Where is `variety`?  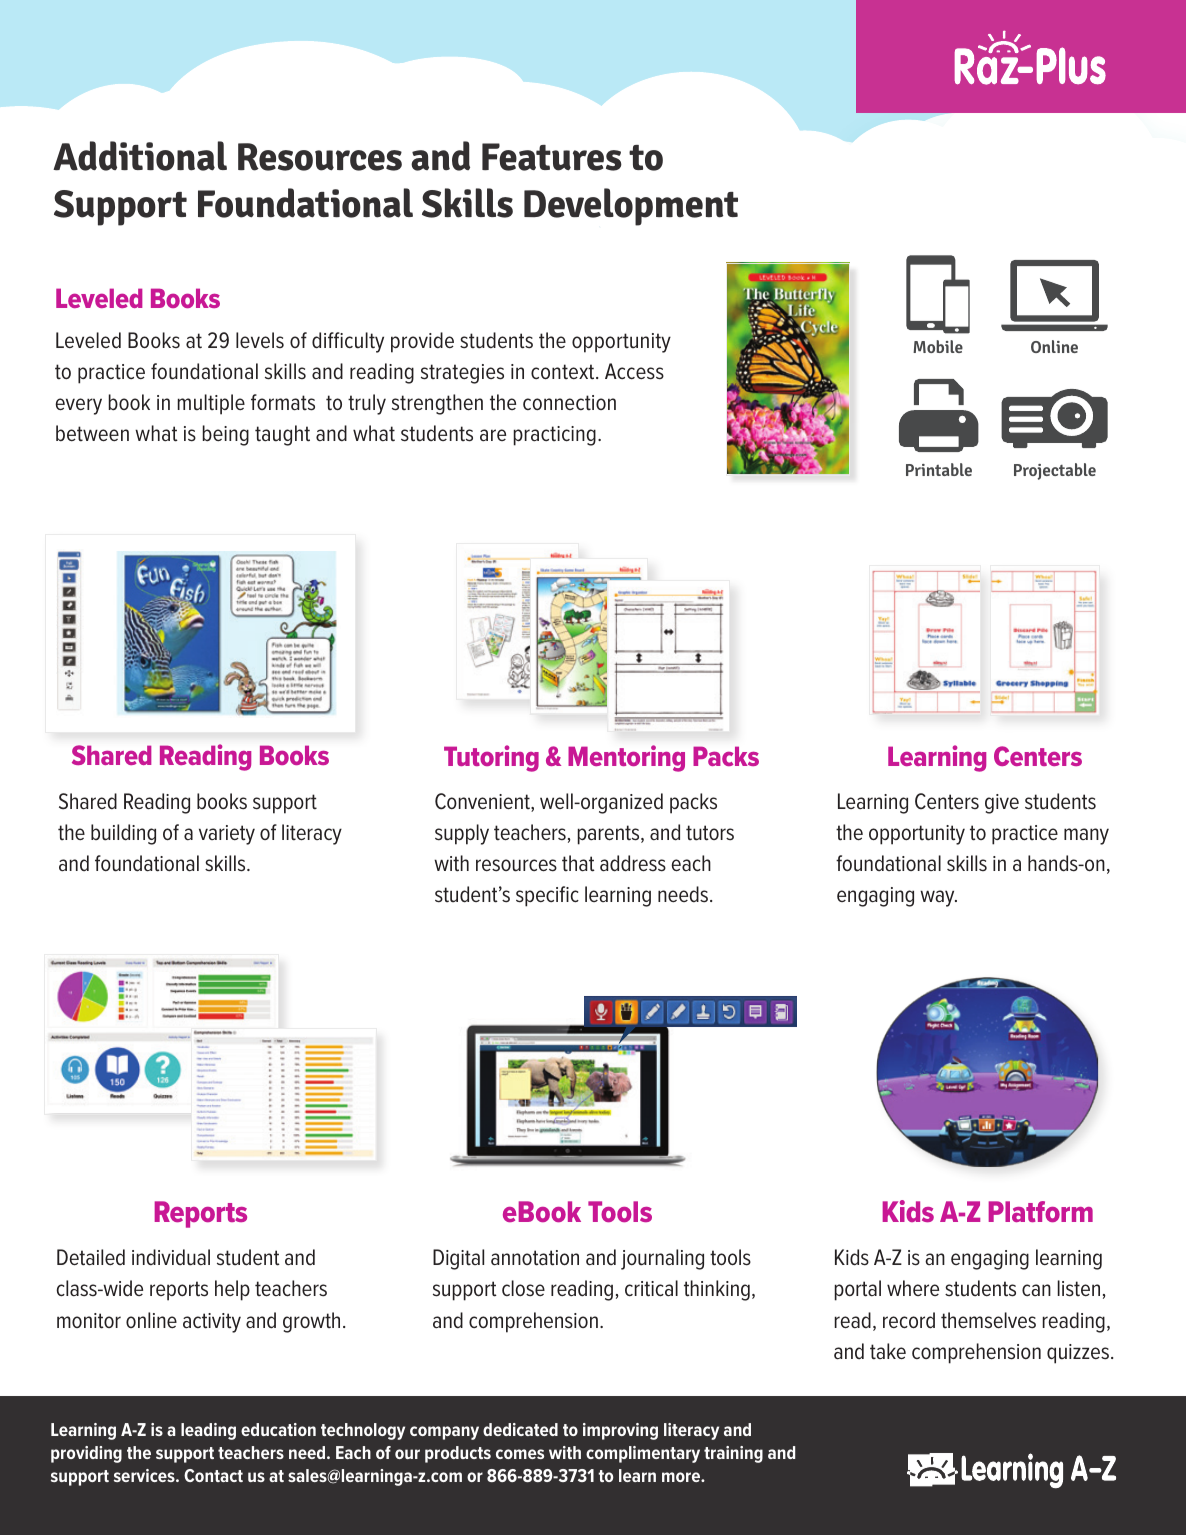
variety is located at coordinates (227, 835).
